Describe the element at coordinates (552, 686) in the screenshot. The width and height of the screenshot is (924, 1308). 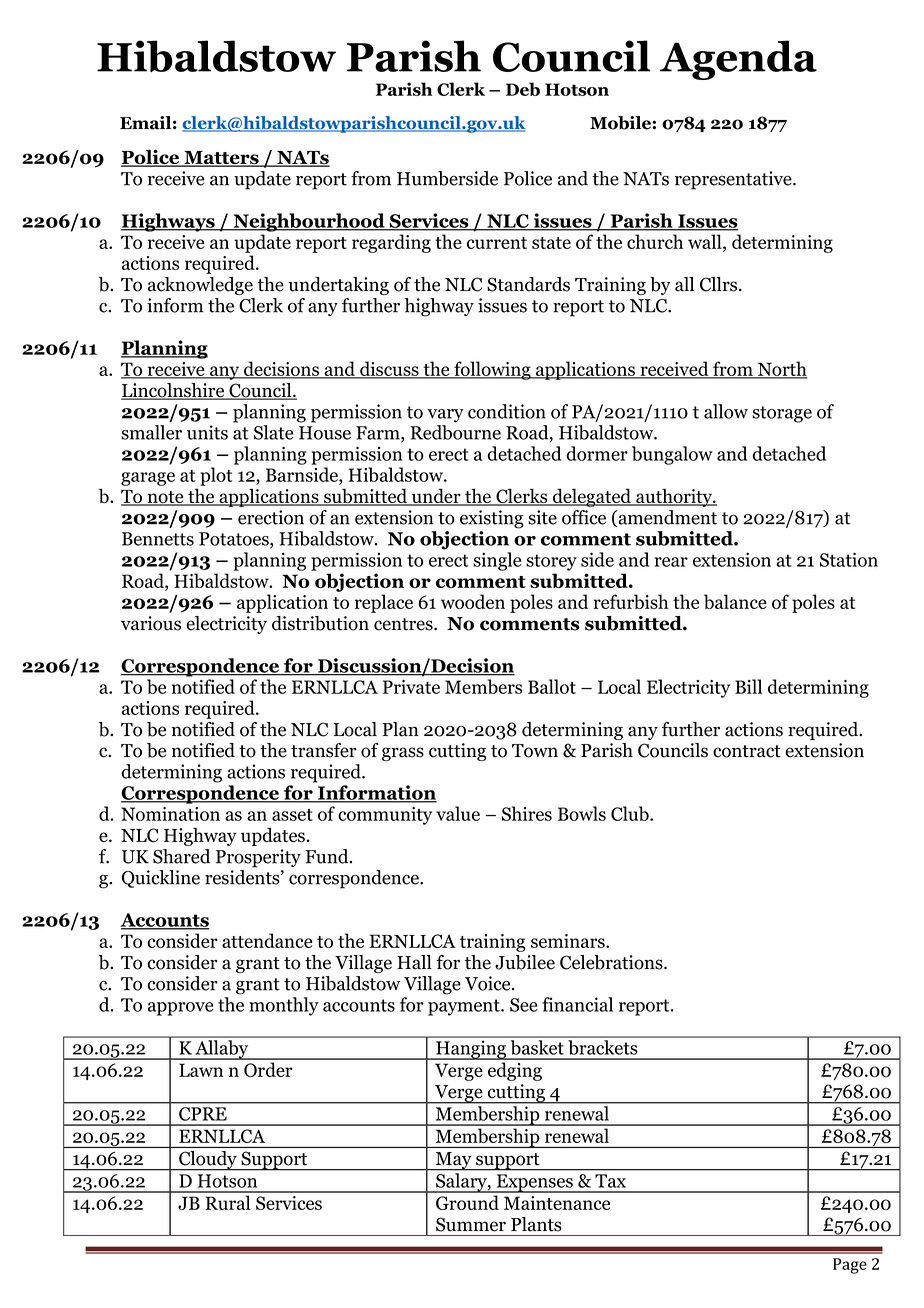
I see `Ballot` at that location.
